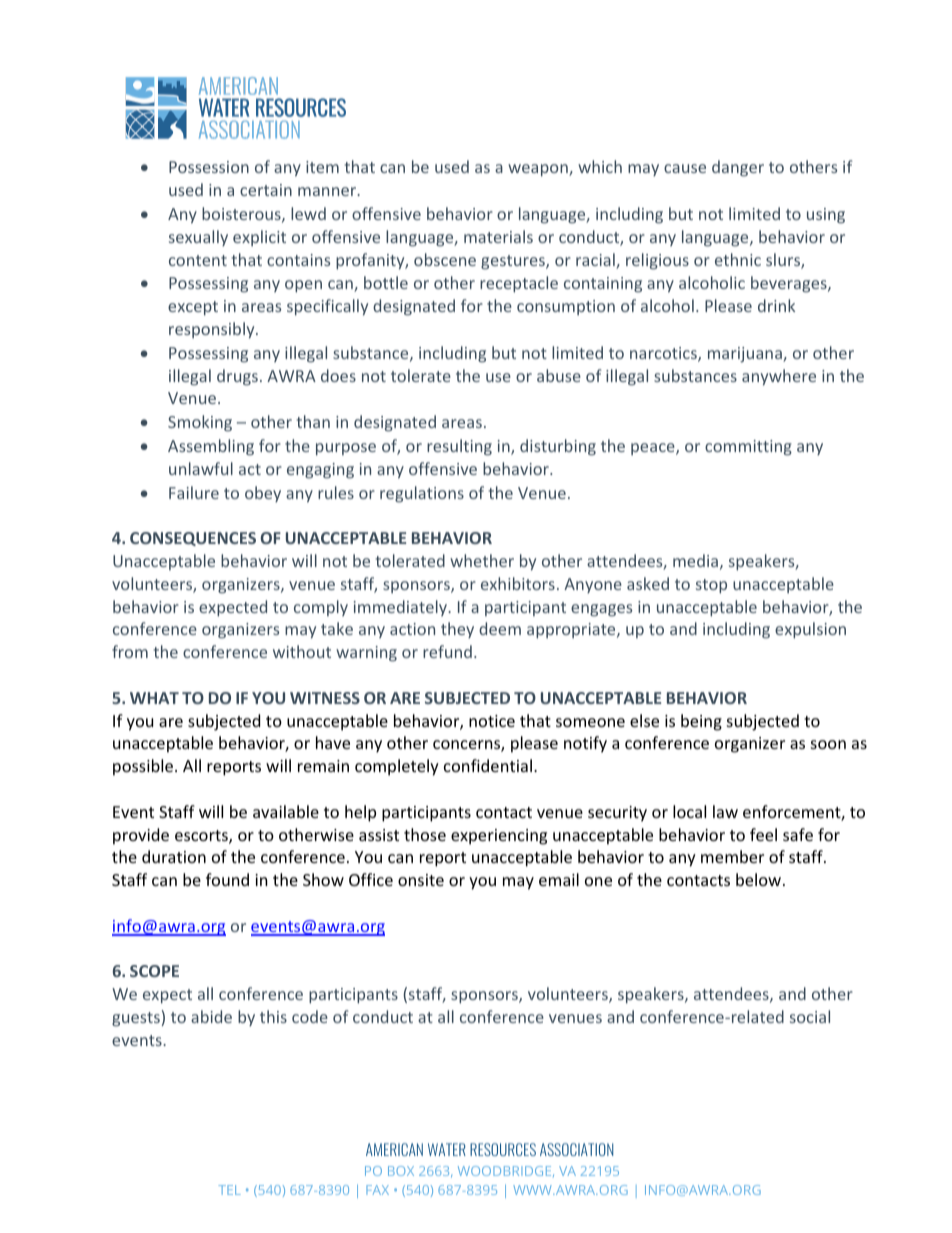 The image size is (952, 1233). What do you see at coordinates (154, 698) in the screenshot?
I see `WHAT` at bounding box center [154, 698].
